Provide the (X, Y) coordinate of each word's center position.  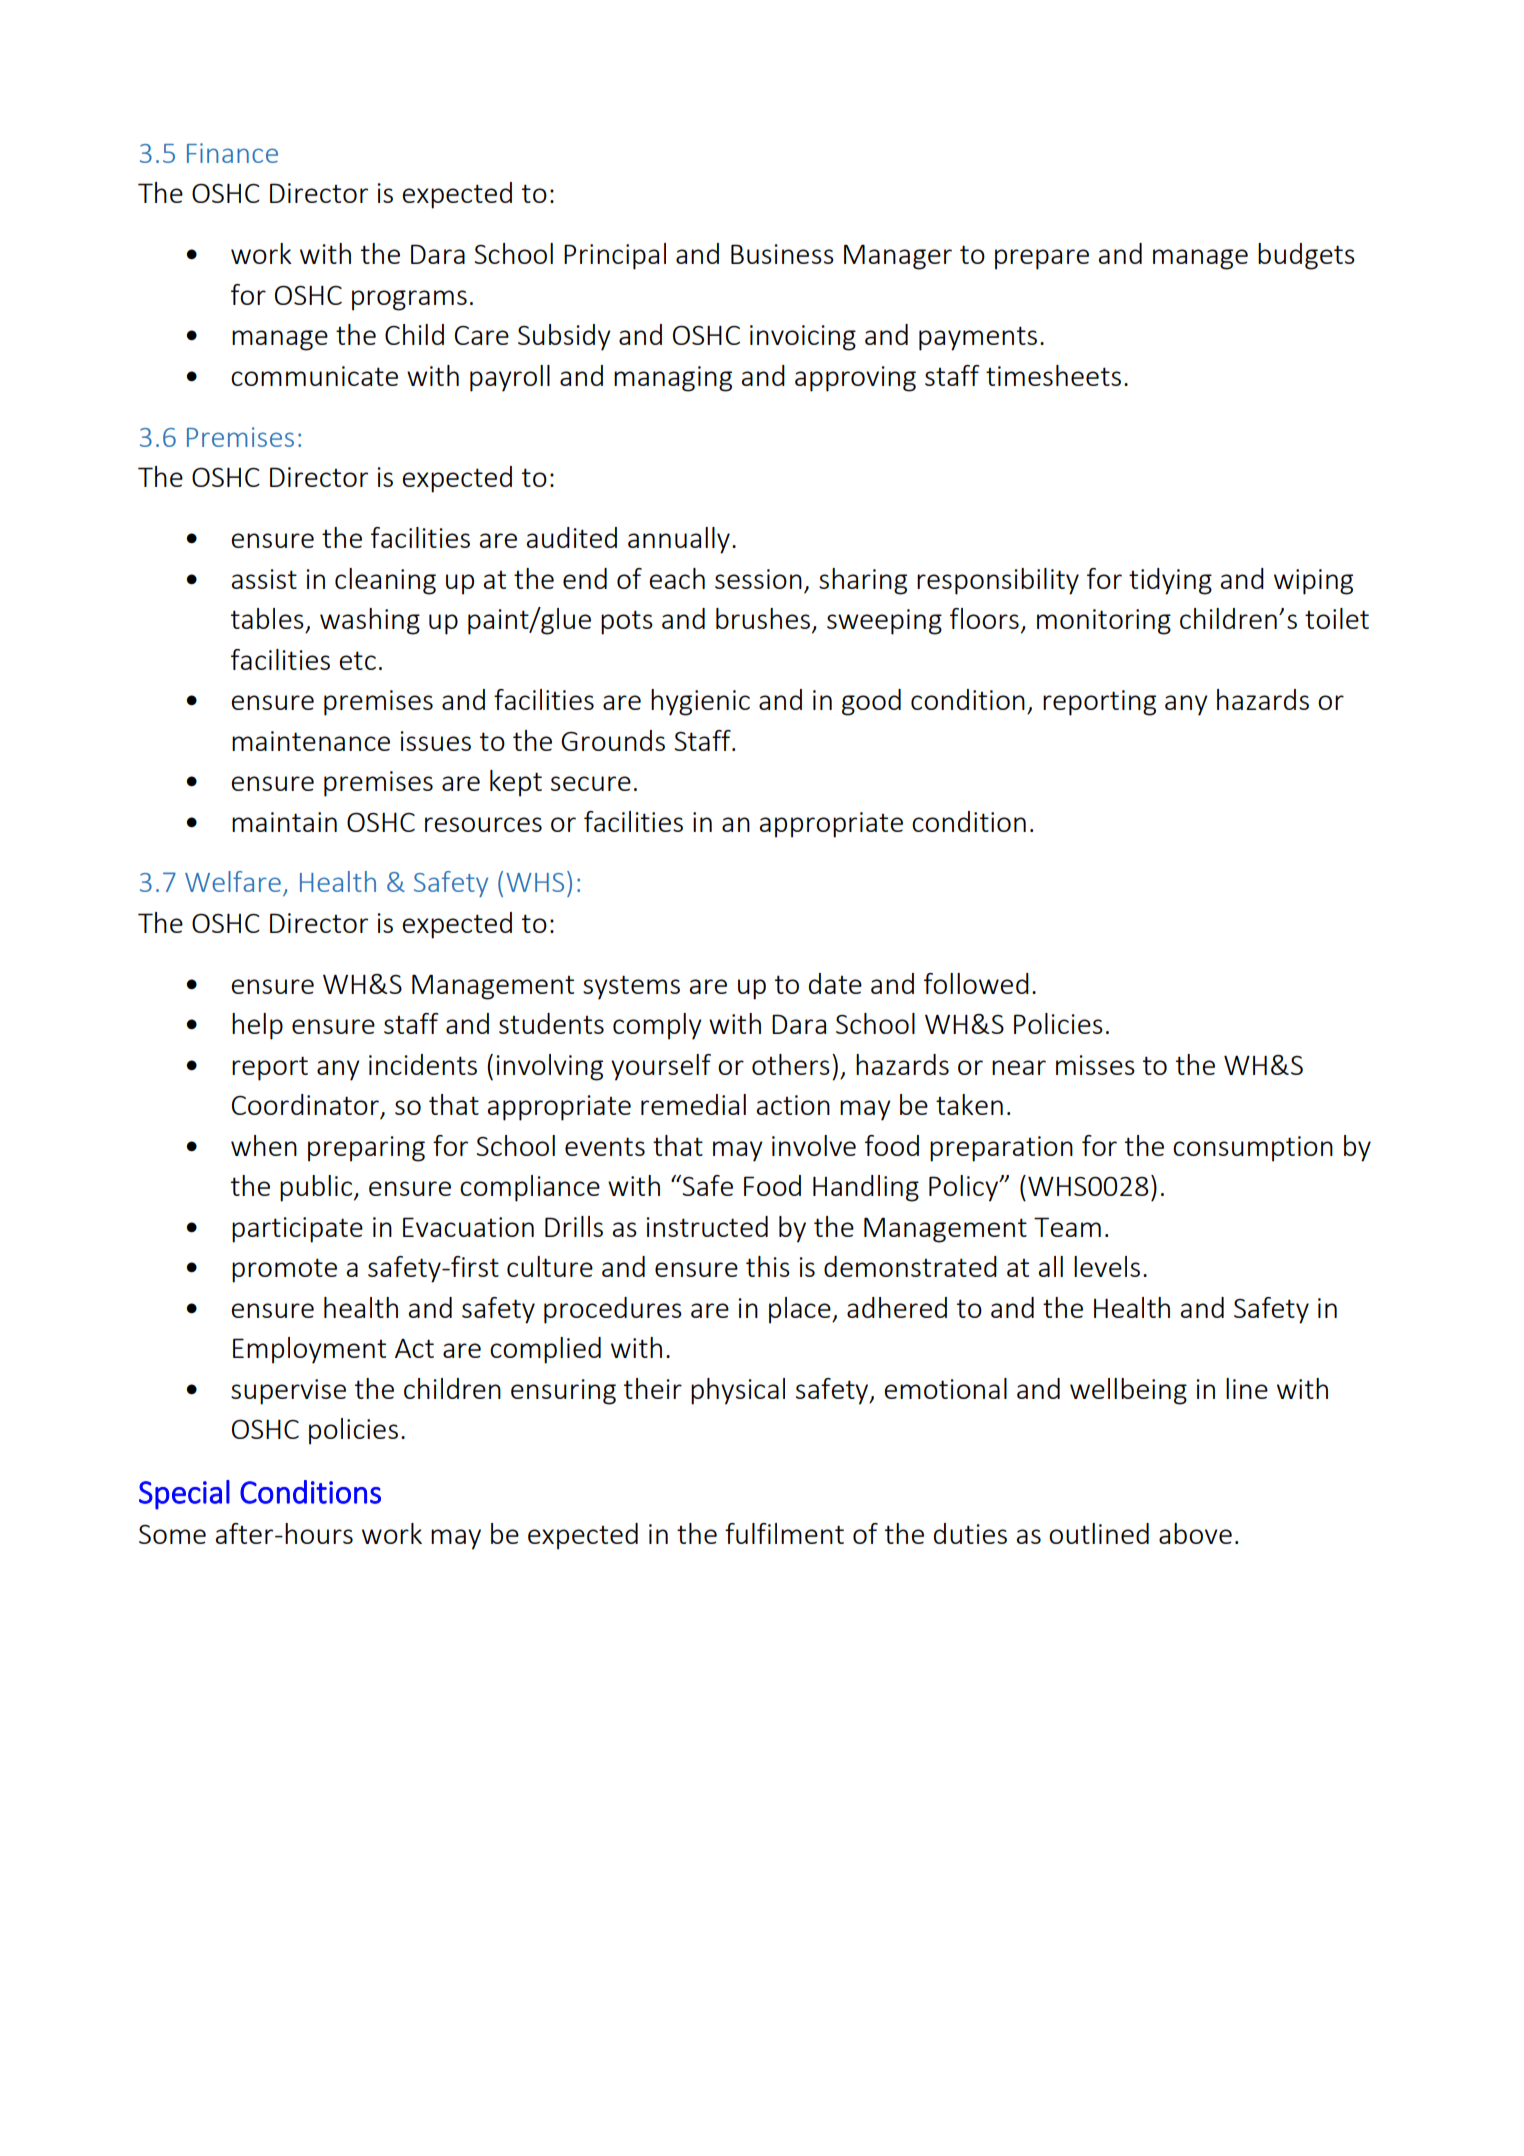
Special (184, 1495)
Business (782, 254)
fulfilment (784, 1533)
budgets (1306, 256)
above (1195, 1533)
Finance (232, 153)
